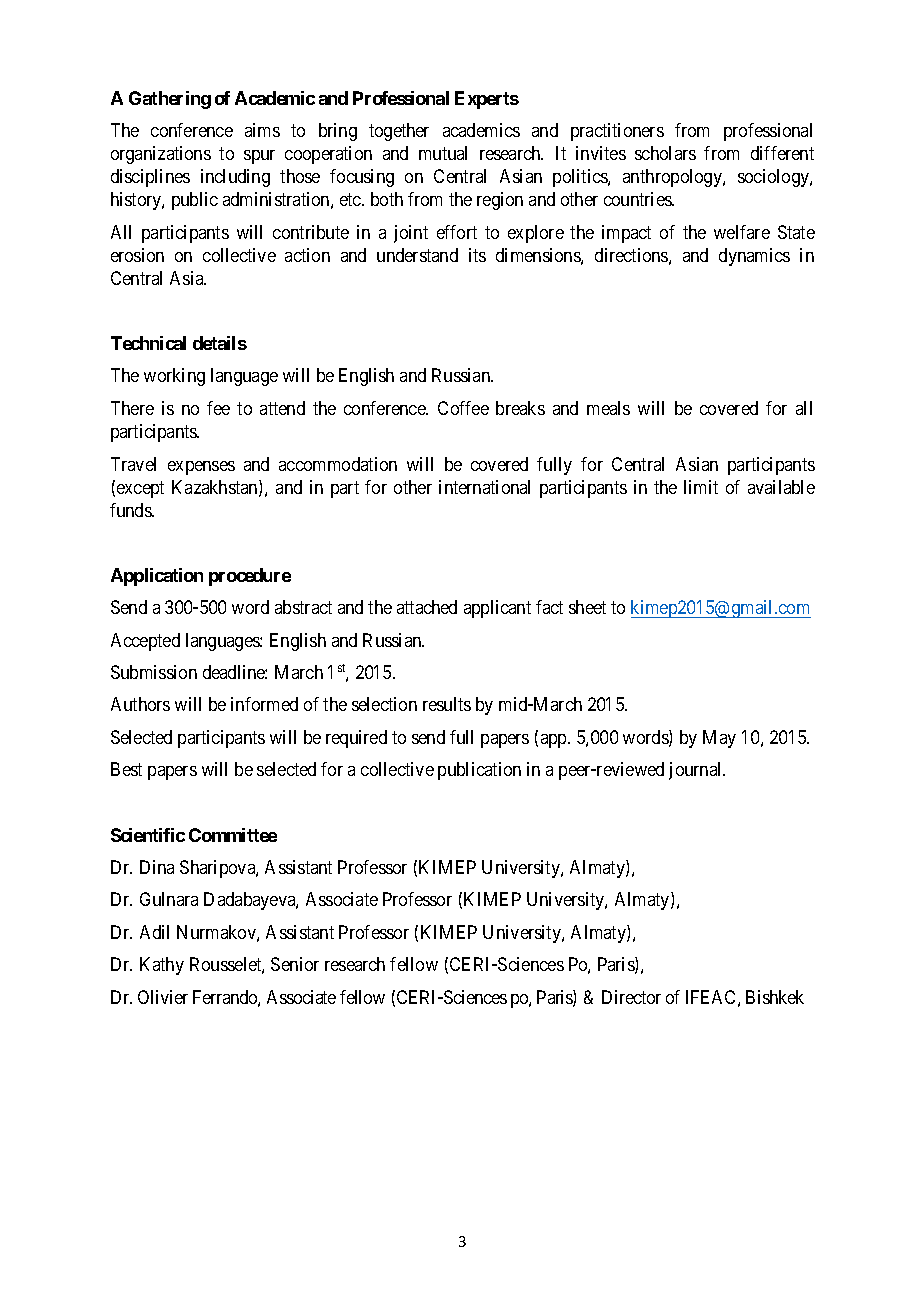  What do you see at coordinates (665, 153) in the page?
I see `scholars` at bounding box center [665, 153].
